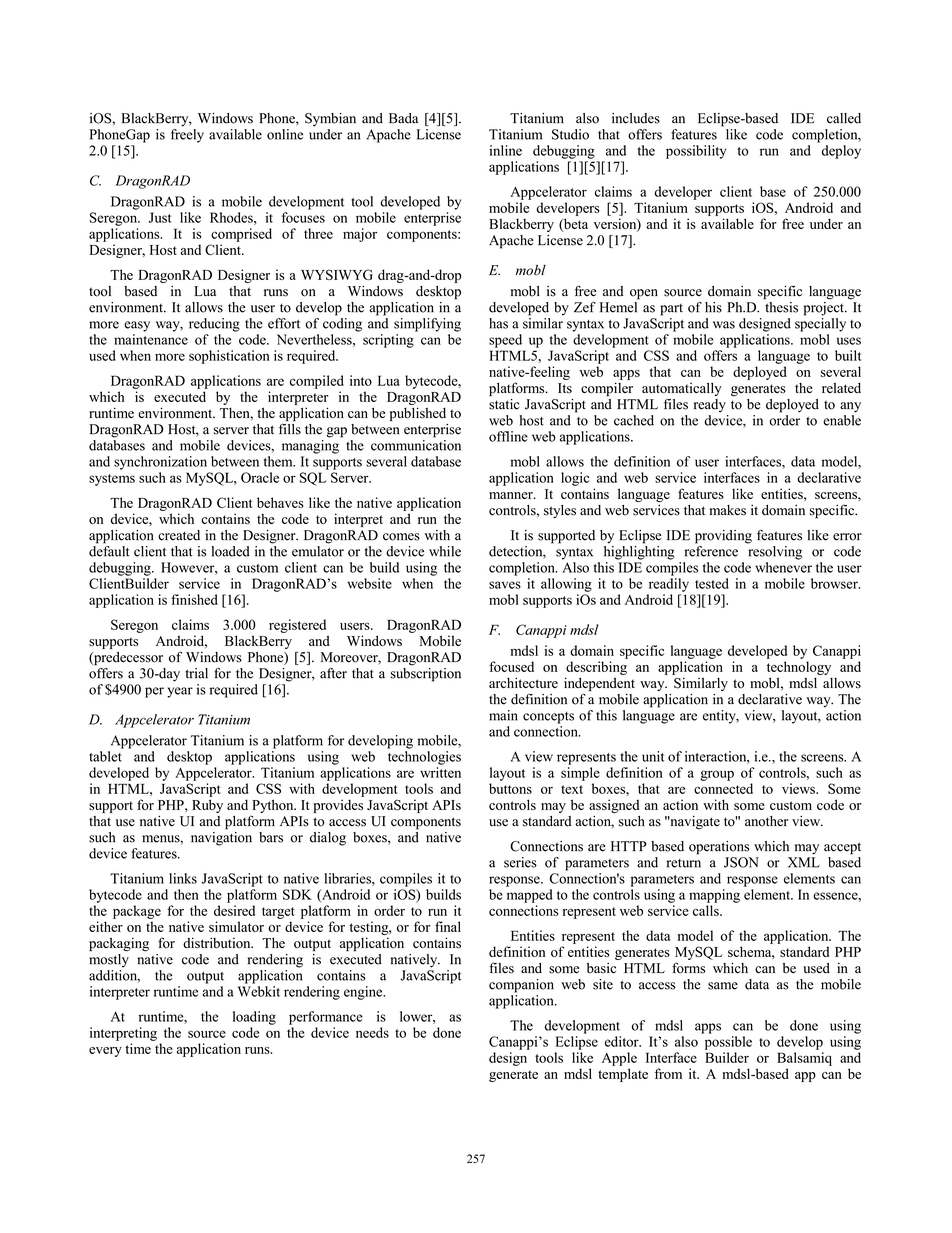  Describe the element at coordinates (194, 599) in the screenshot. I see `finished` at that location.
